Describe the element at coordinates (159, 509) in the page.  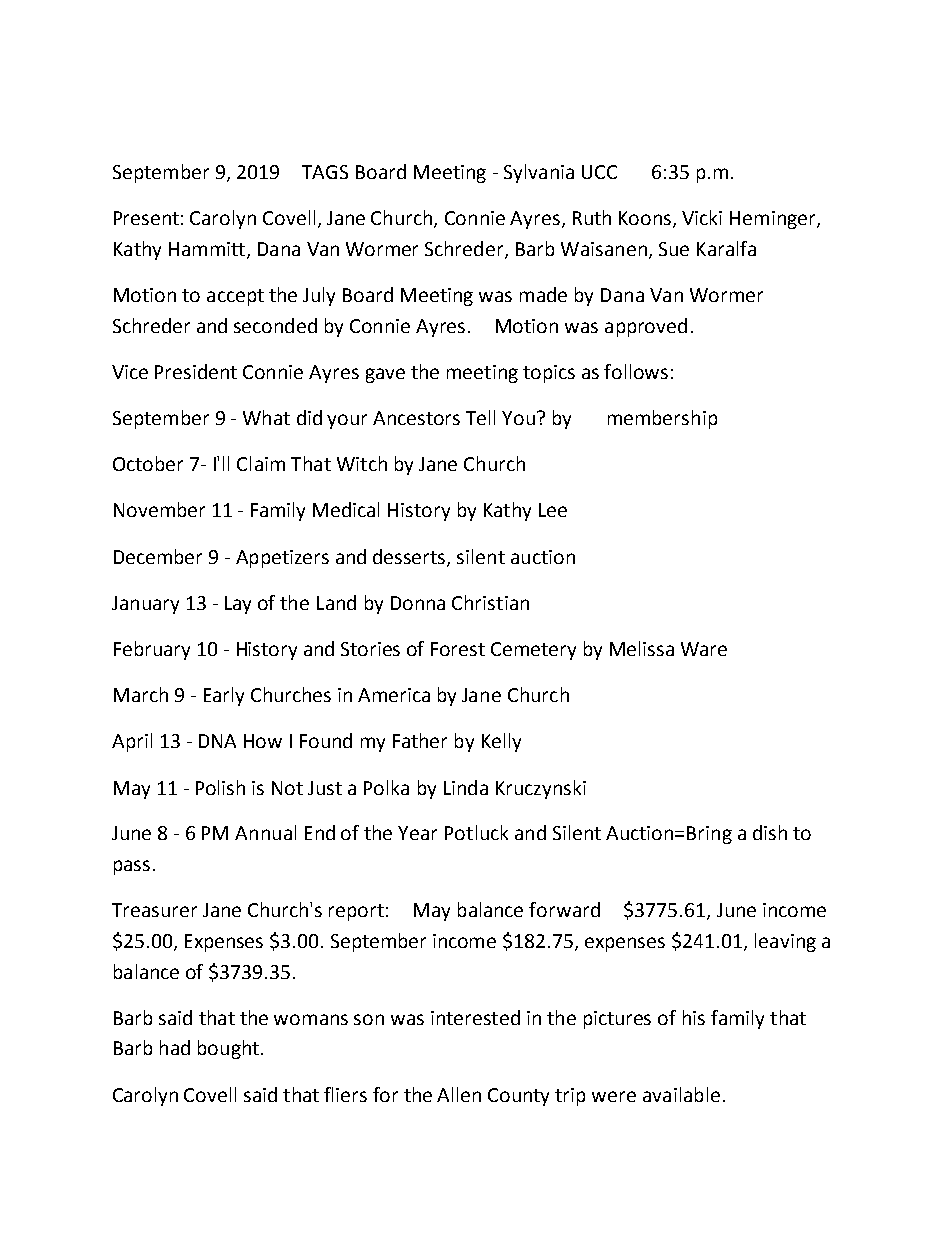
I see `November` at that location.
